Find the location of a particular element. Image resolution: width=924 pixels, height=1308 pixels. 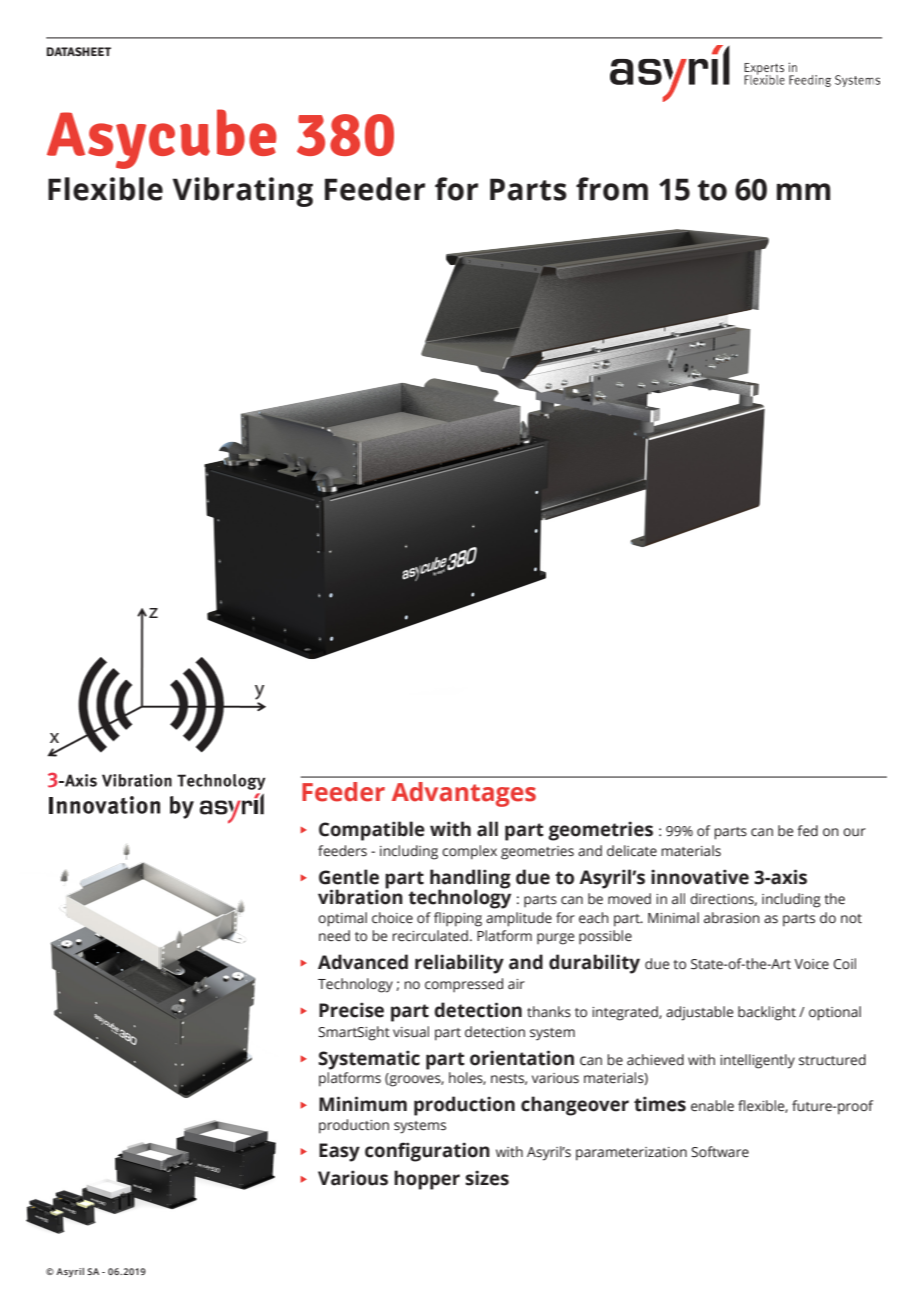

Advantages is located at coordinates (464, 794).
